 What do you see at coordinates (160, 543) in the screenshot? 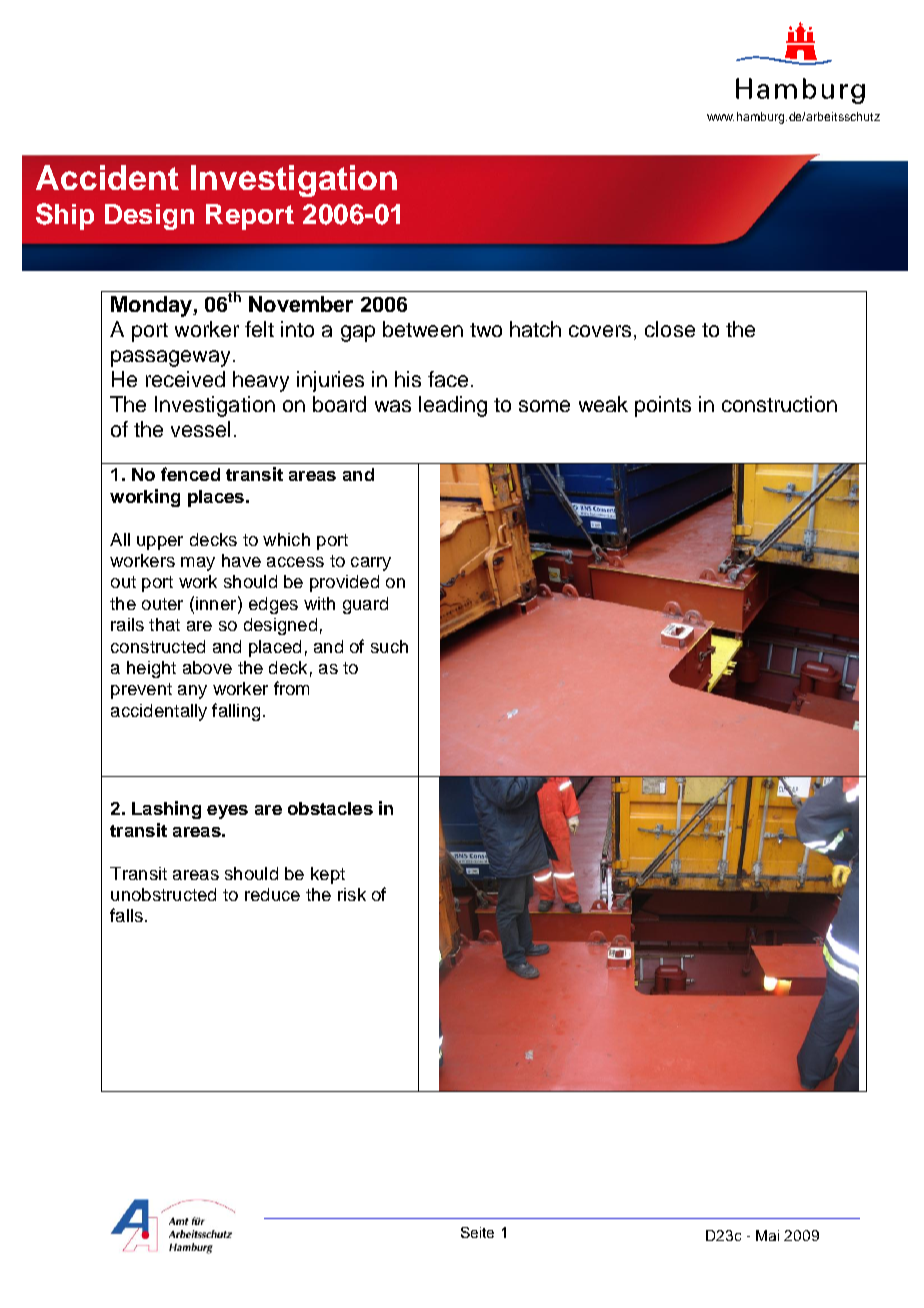
I see `upper` at bounding box center [160, 543].
